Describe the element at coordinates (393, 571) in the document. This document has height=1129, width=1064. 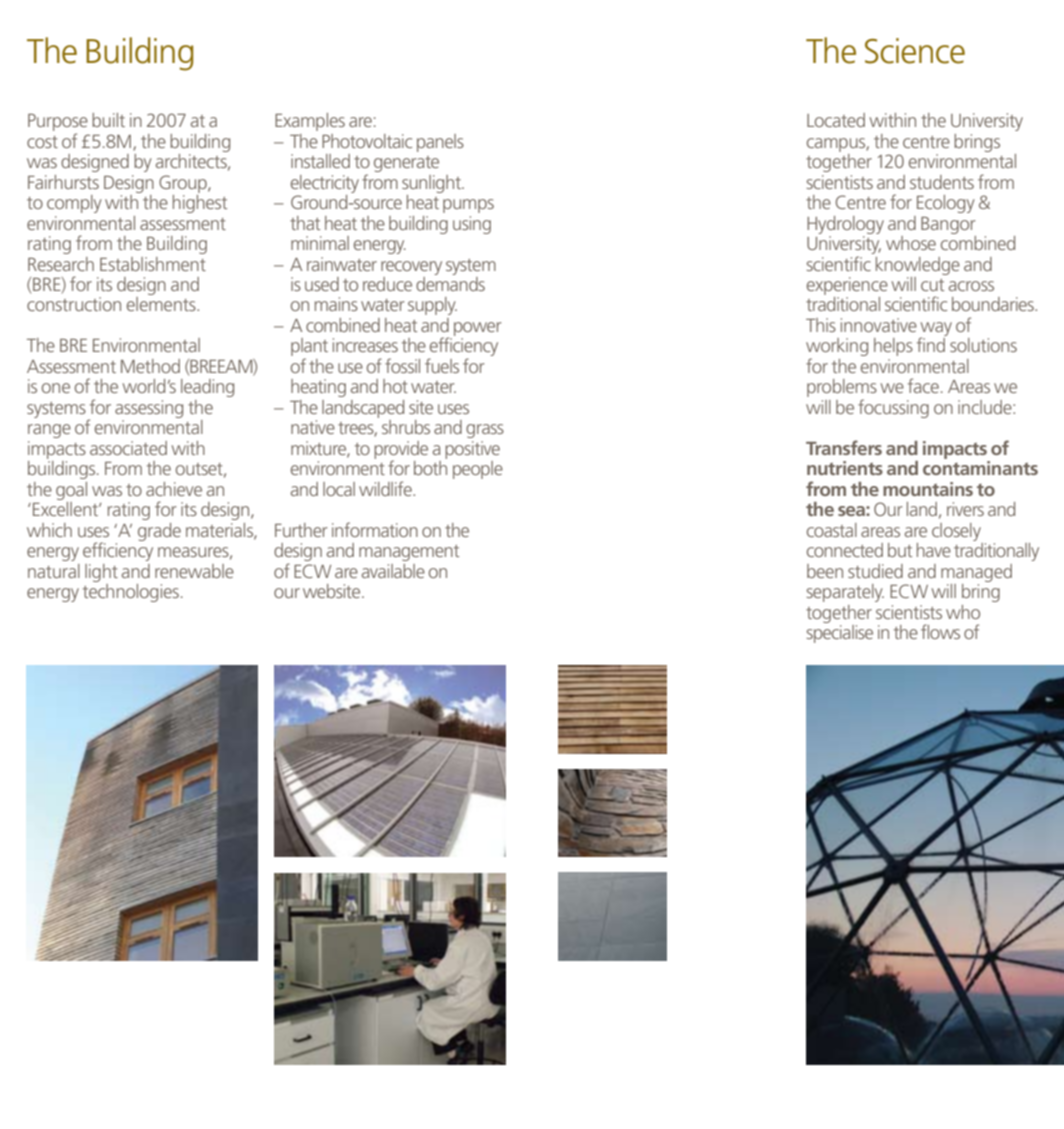
I see `available` at that location.
